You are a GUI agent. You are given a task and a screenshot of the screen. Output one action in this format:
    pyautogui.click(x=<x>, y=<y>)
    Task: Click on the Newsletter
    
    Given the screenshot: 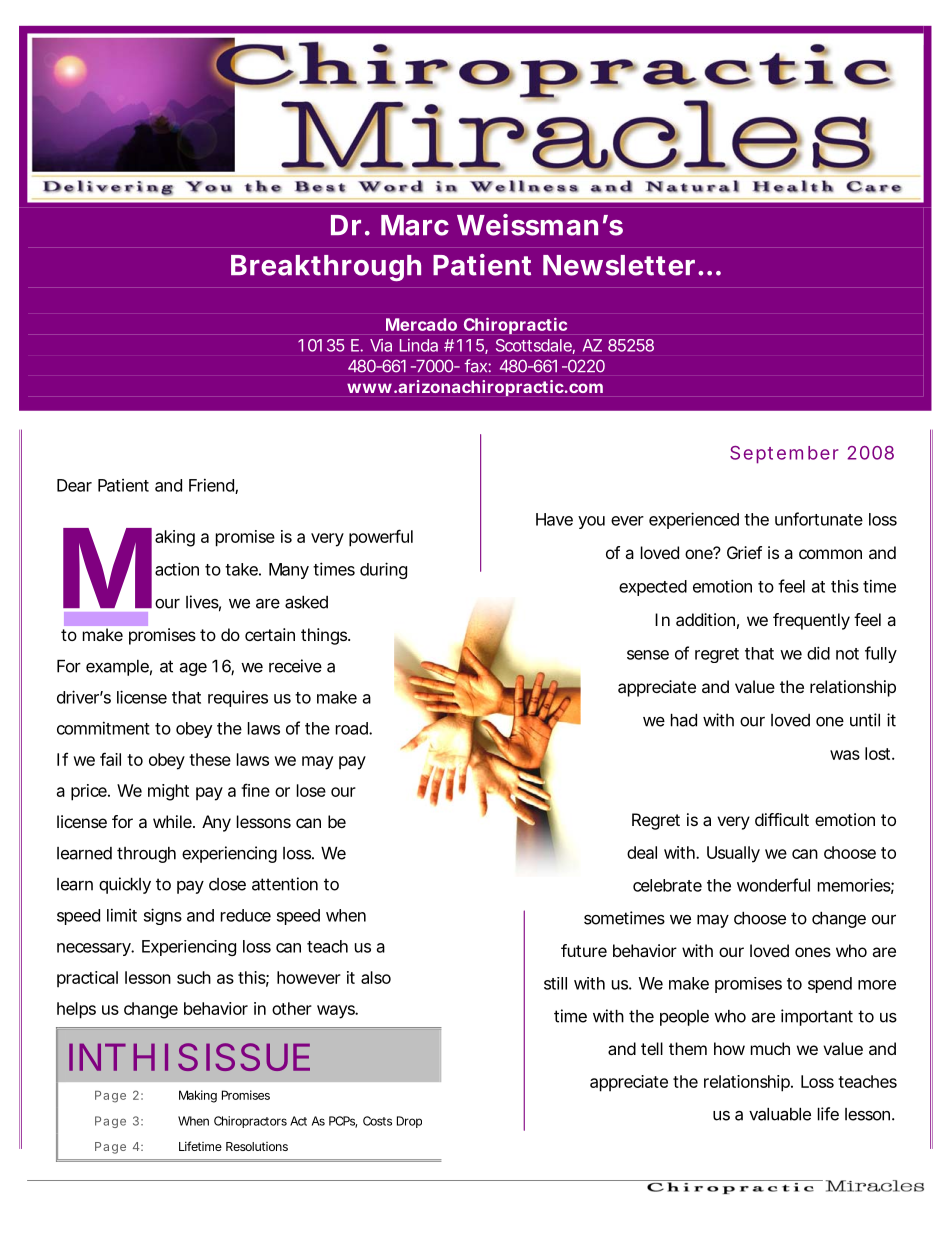 What is the action you would take?
    pyautogui.click(x=619, y=265)
